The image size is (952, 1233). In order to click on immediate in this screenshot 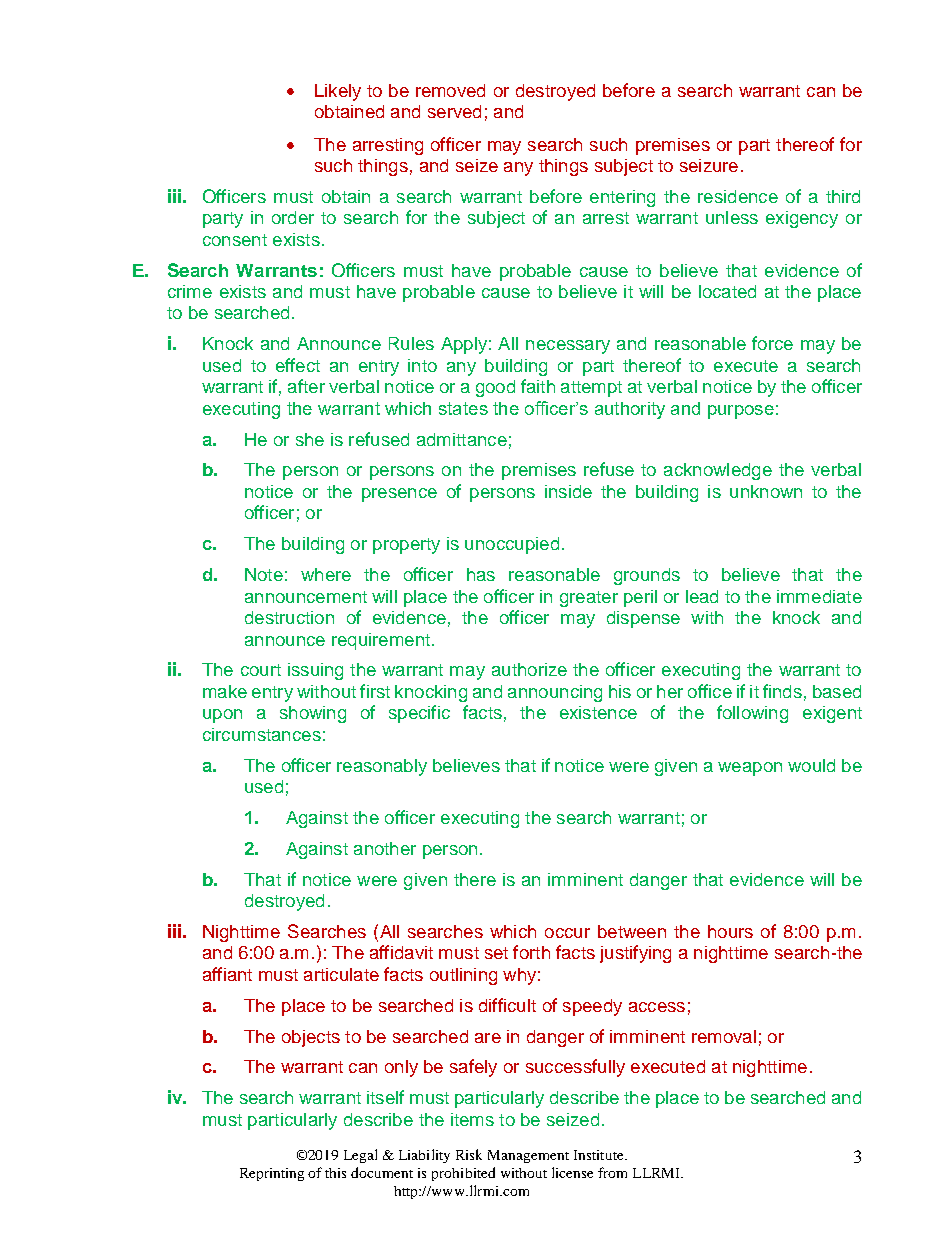, I will do `click(819, 596)`.
